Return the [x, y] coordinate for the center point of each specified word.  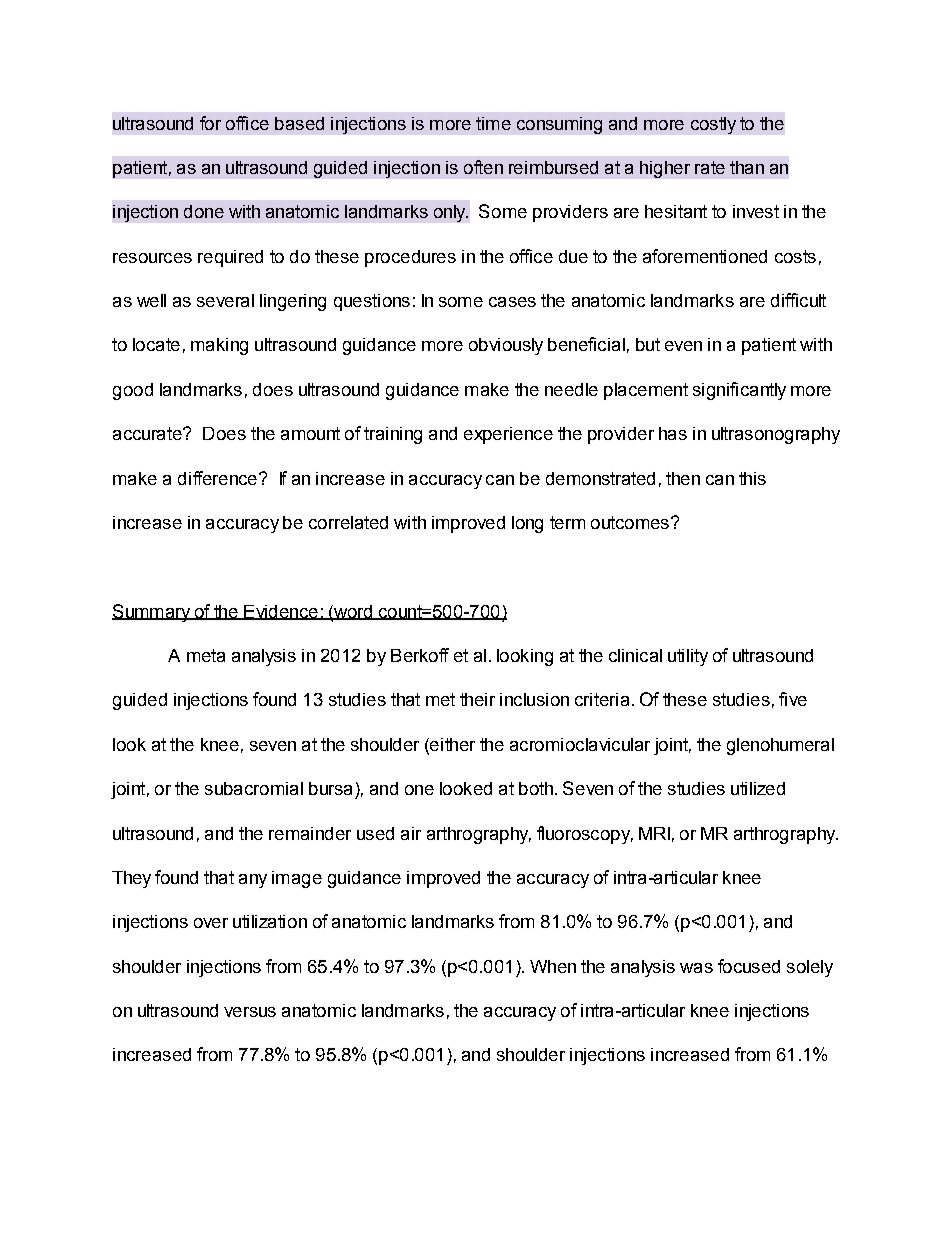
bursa [330, 788]
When [553, 966]
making [219, 346]
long [527, 524]
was [696, 968]
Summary [152, 613]
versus [250, 1012]
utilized [758, 788]
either [451, 744]
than [747, 167]
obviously [506, 346]
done [204, 211]
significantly [739, 391]
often [483, 167]
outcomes [630, 522]
